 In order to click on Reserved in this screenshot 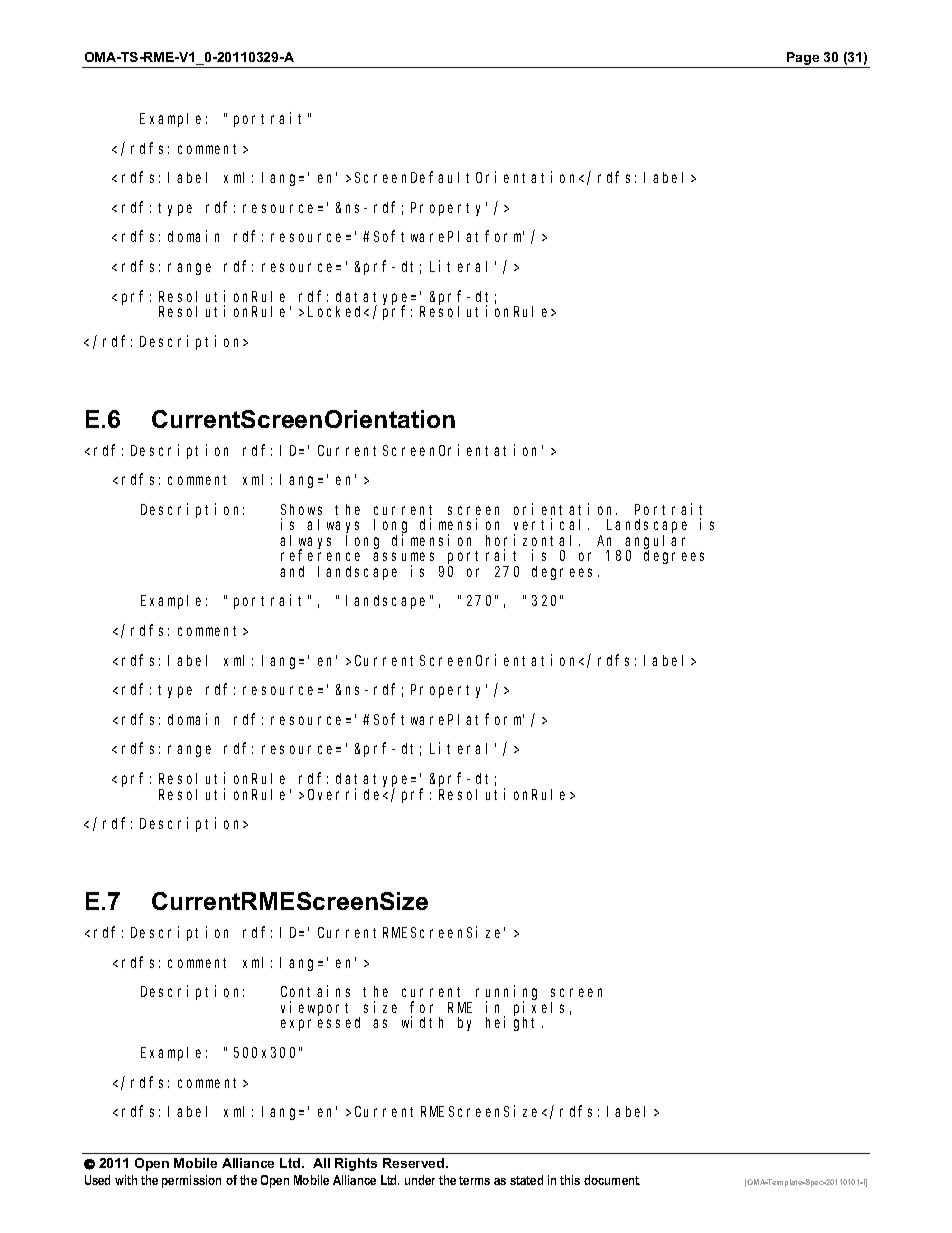, I will do `click(415, 1163)`.
